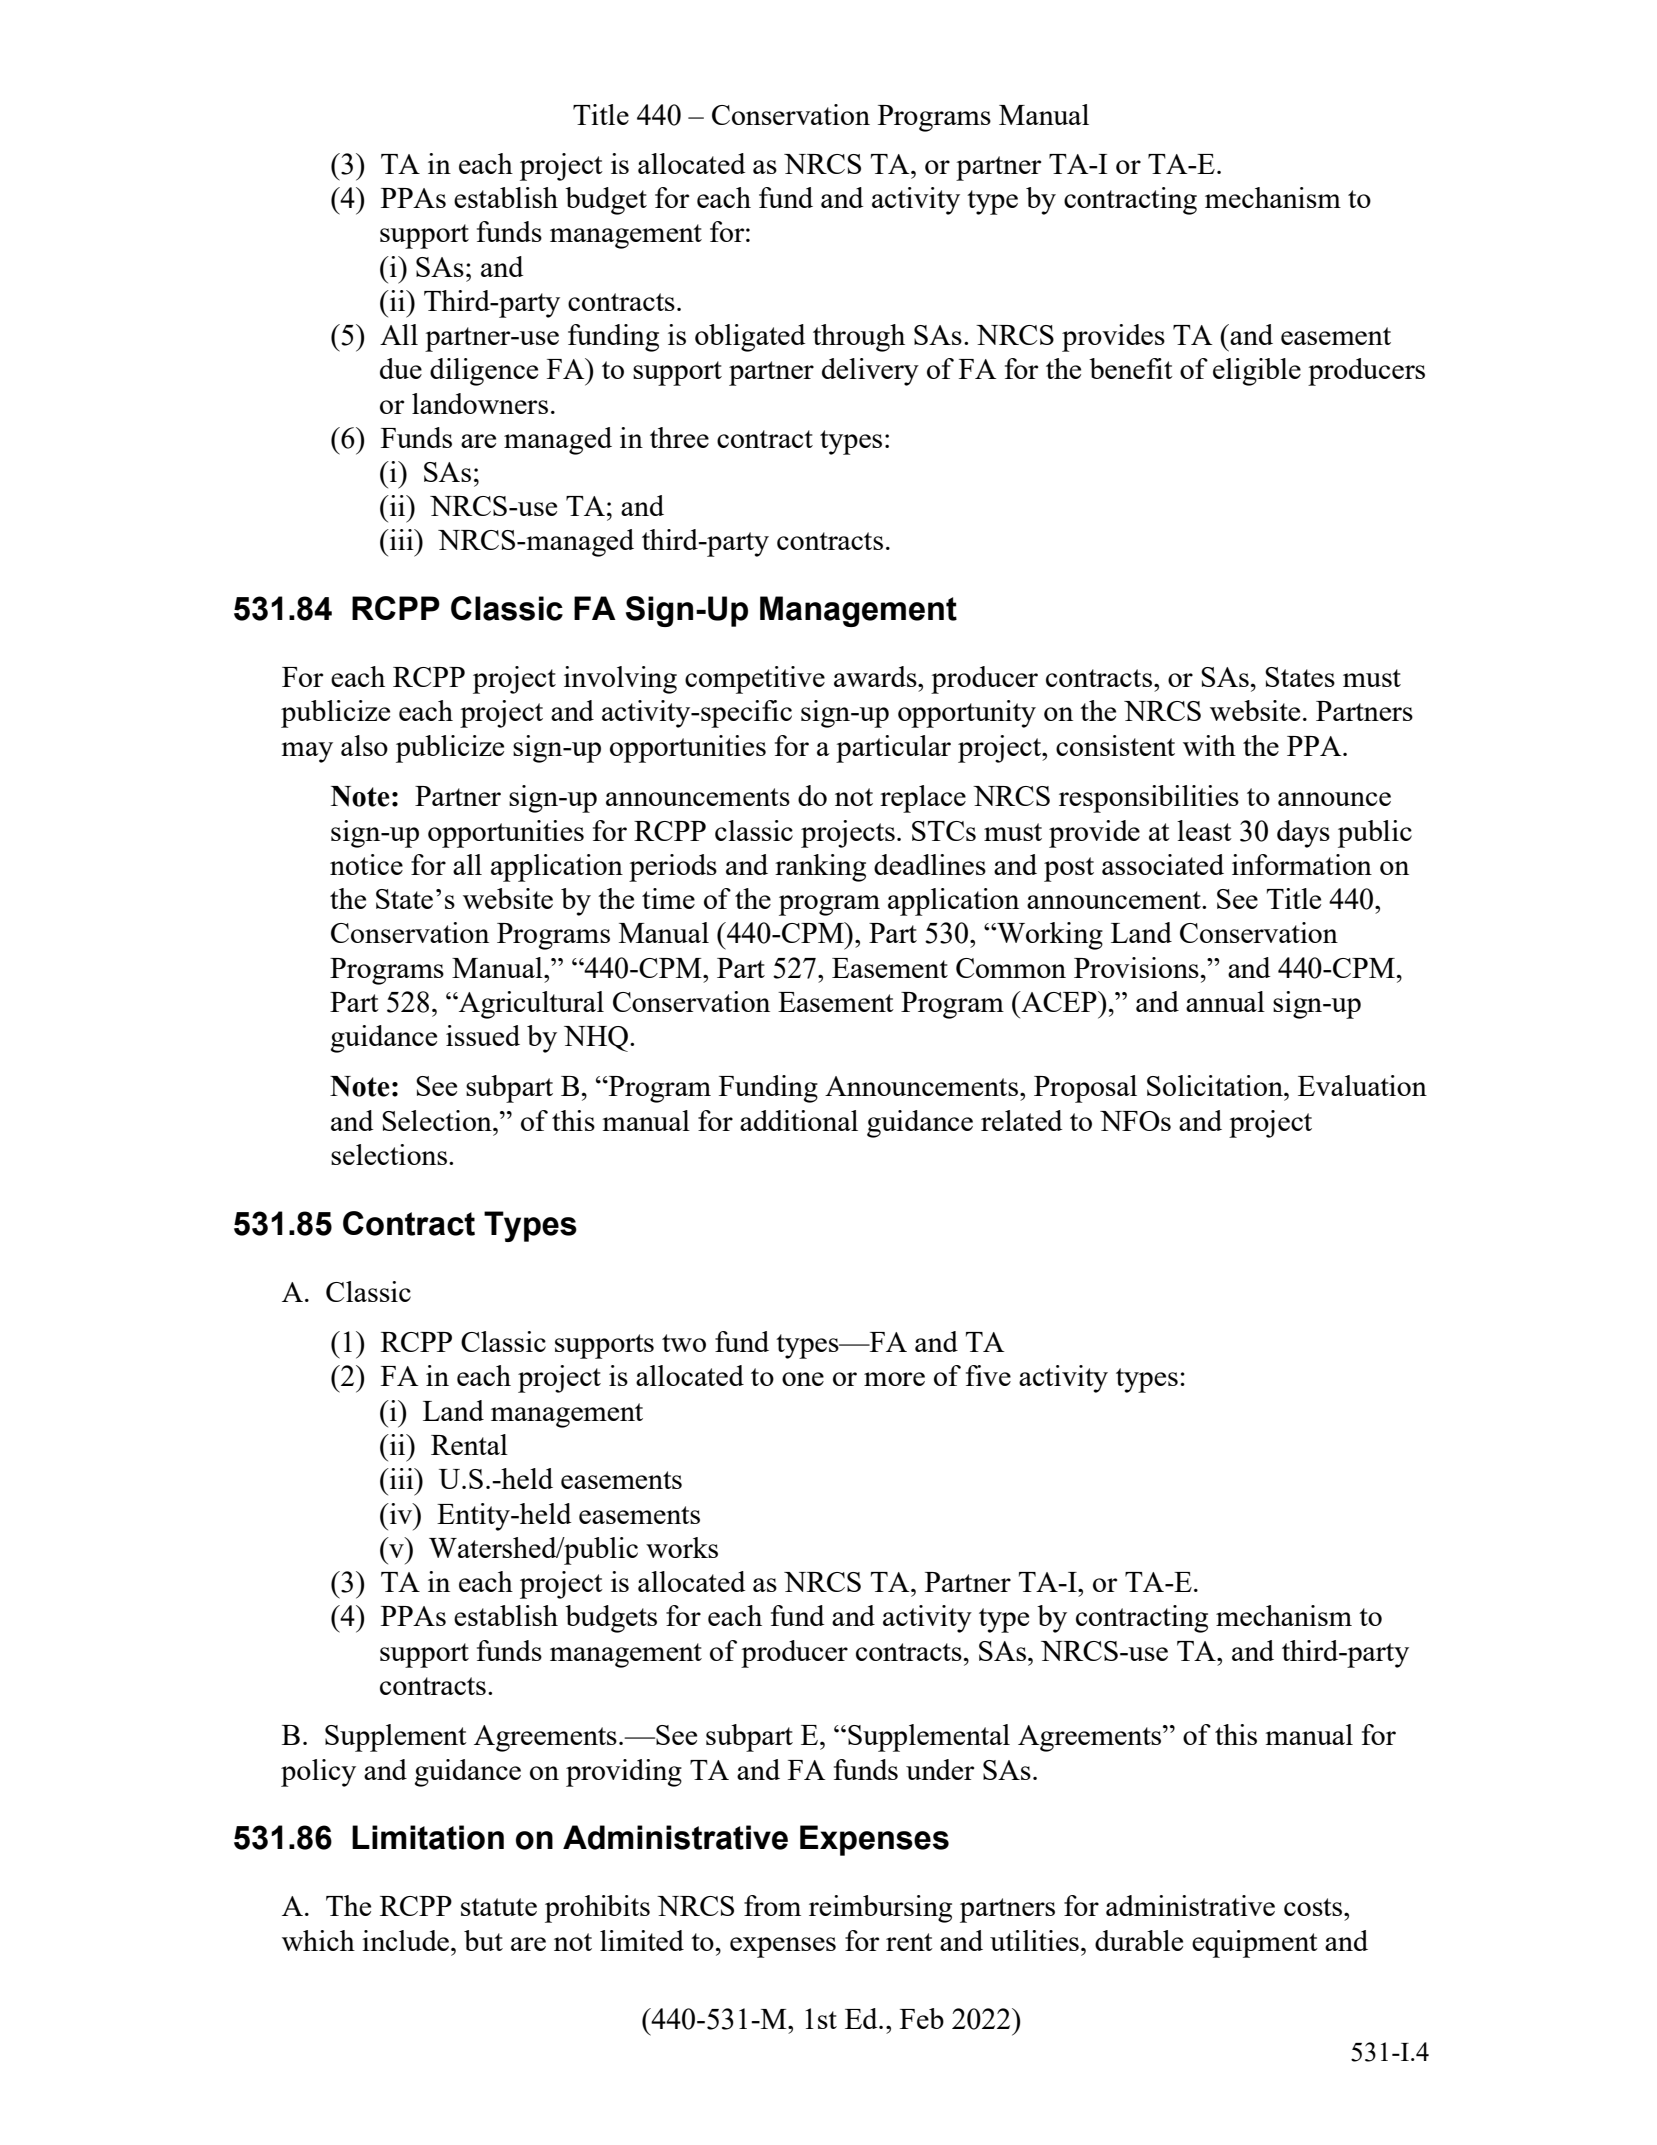 This screenshot has height=2145, width=1657. What do you see at coordinates (1216, 1085) in the screenshot?
I see `Solicitation` at bounding box center [1216, 1085].
